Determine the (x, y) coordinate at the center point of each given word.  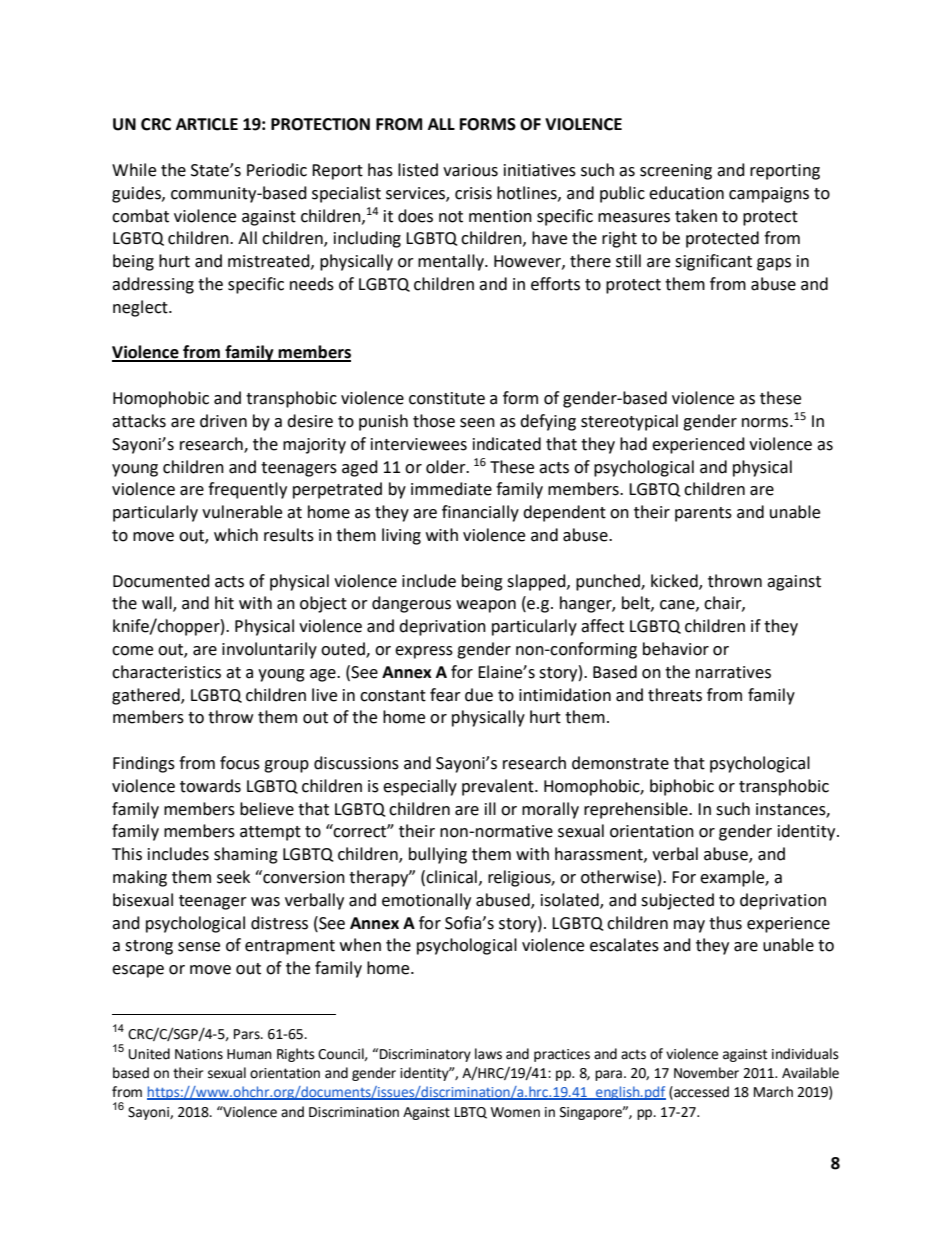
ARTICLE (207, 124)
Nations (199, 1054)
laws (488, 1054)
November (706, 1073)
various (470, 170)
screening (676, 172)
